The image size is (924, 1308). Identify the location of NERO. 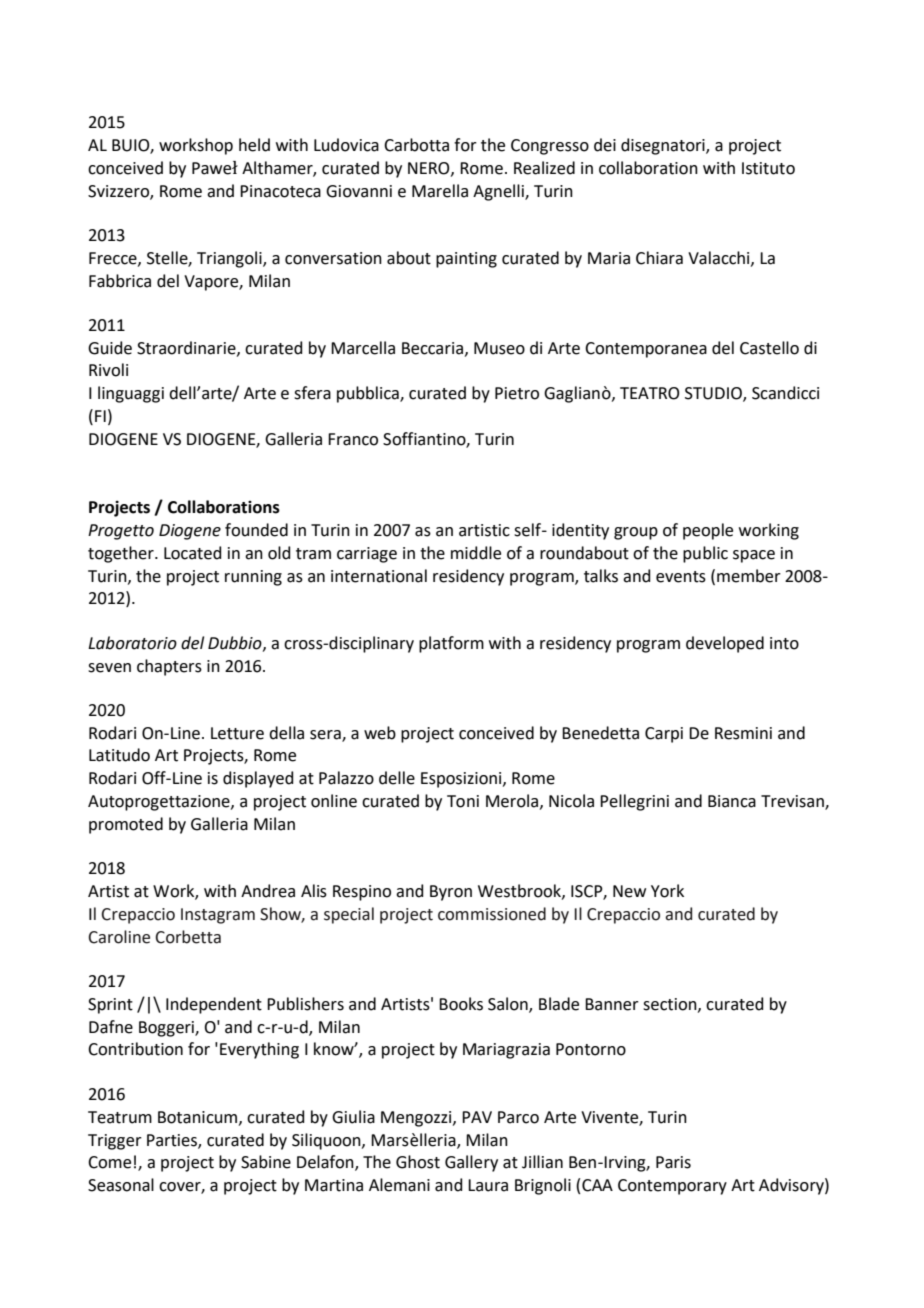
(430, 169).
